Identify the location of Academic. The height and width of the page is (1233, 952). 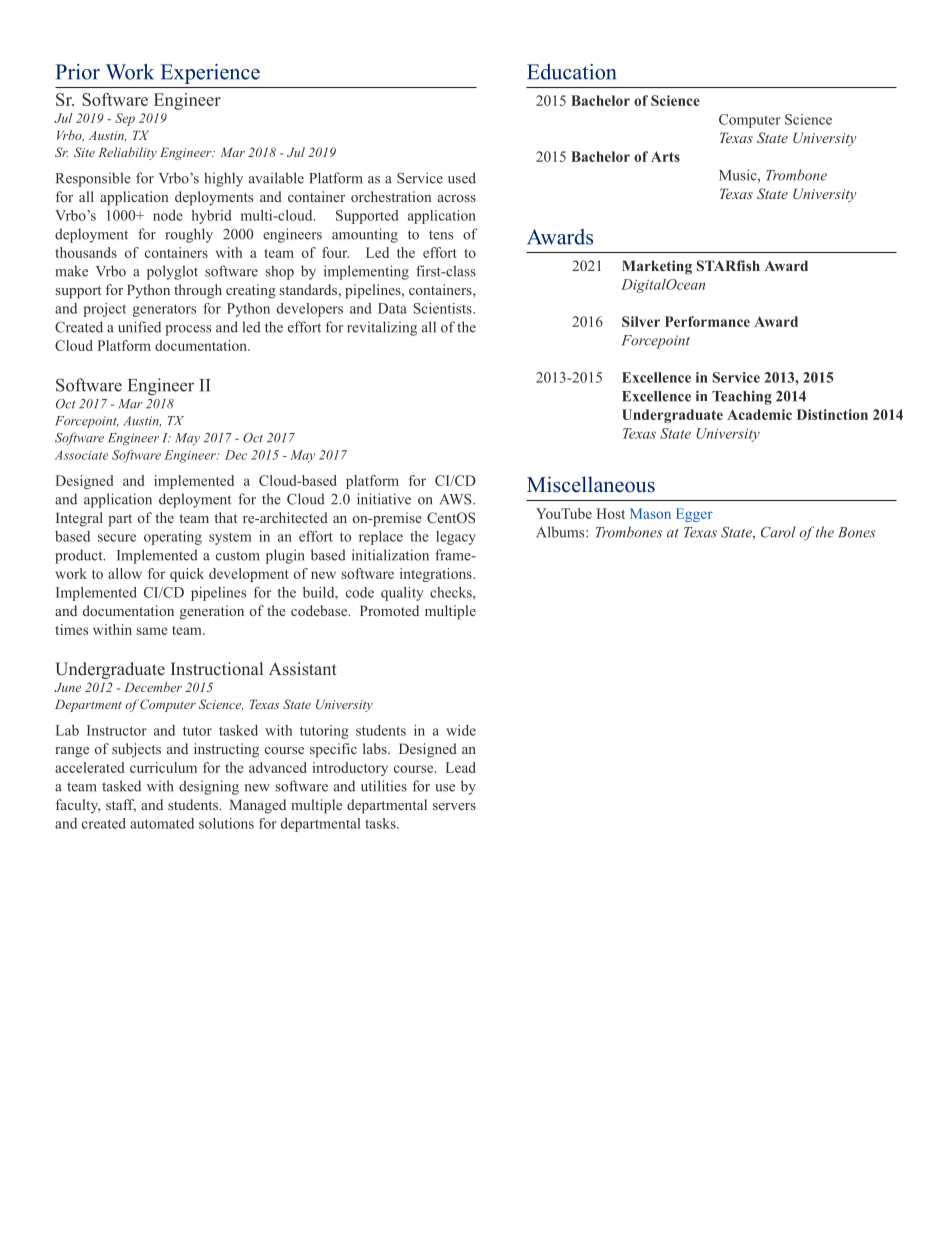
(759, 414).
